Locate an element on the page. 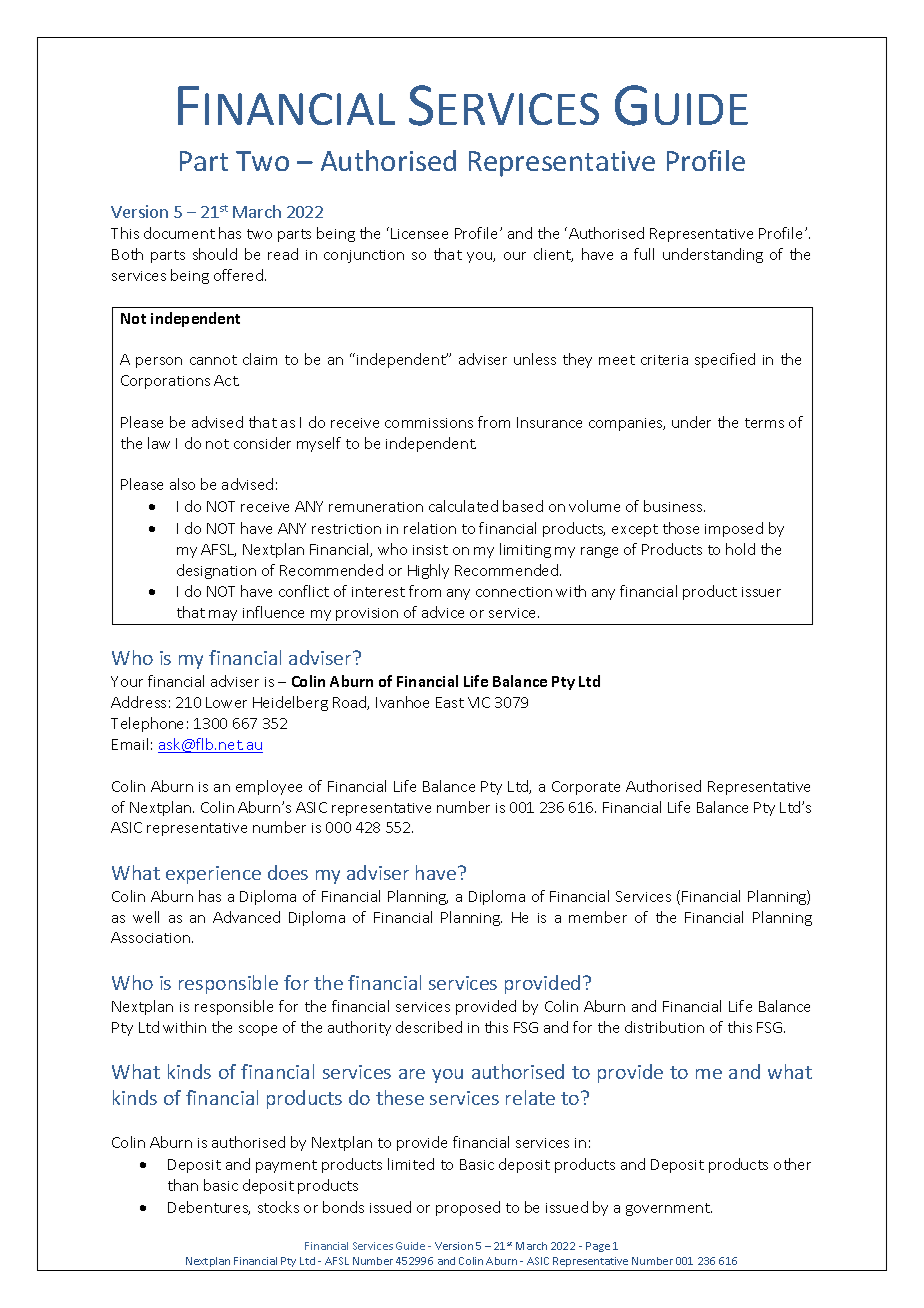 Image resolution: width=924 pixels, height=1308 pixels. described is located at coordinates (429, 1027).
